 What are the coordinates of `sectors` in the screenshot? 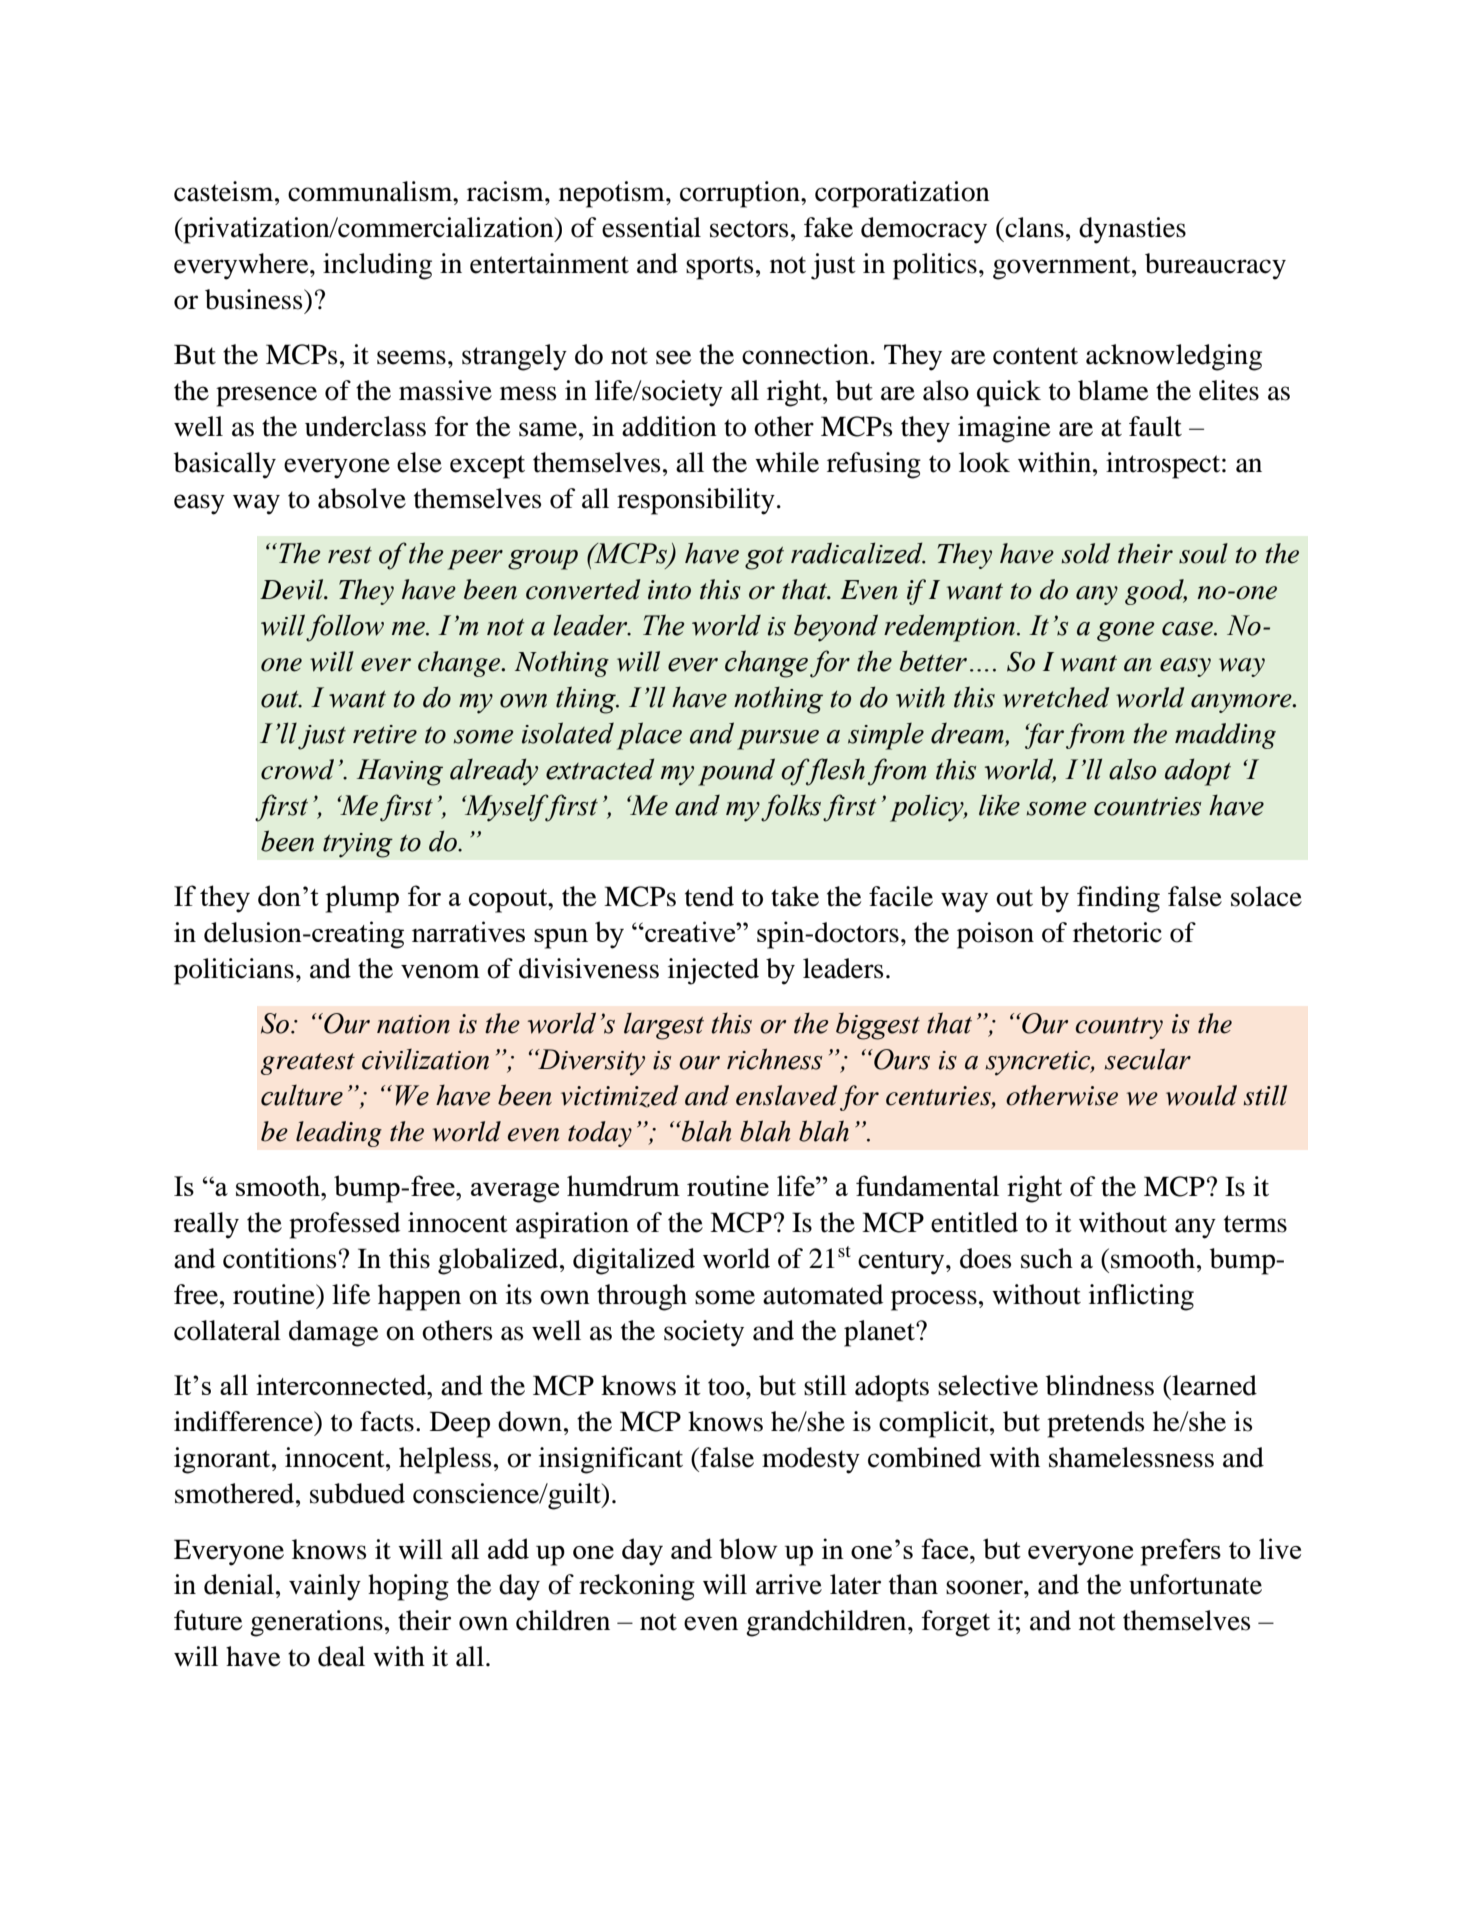 It's located at (749, 229).
